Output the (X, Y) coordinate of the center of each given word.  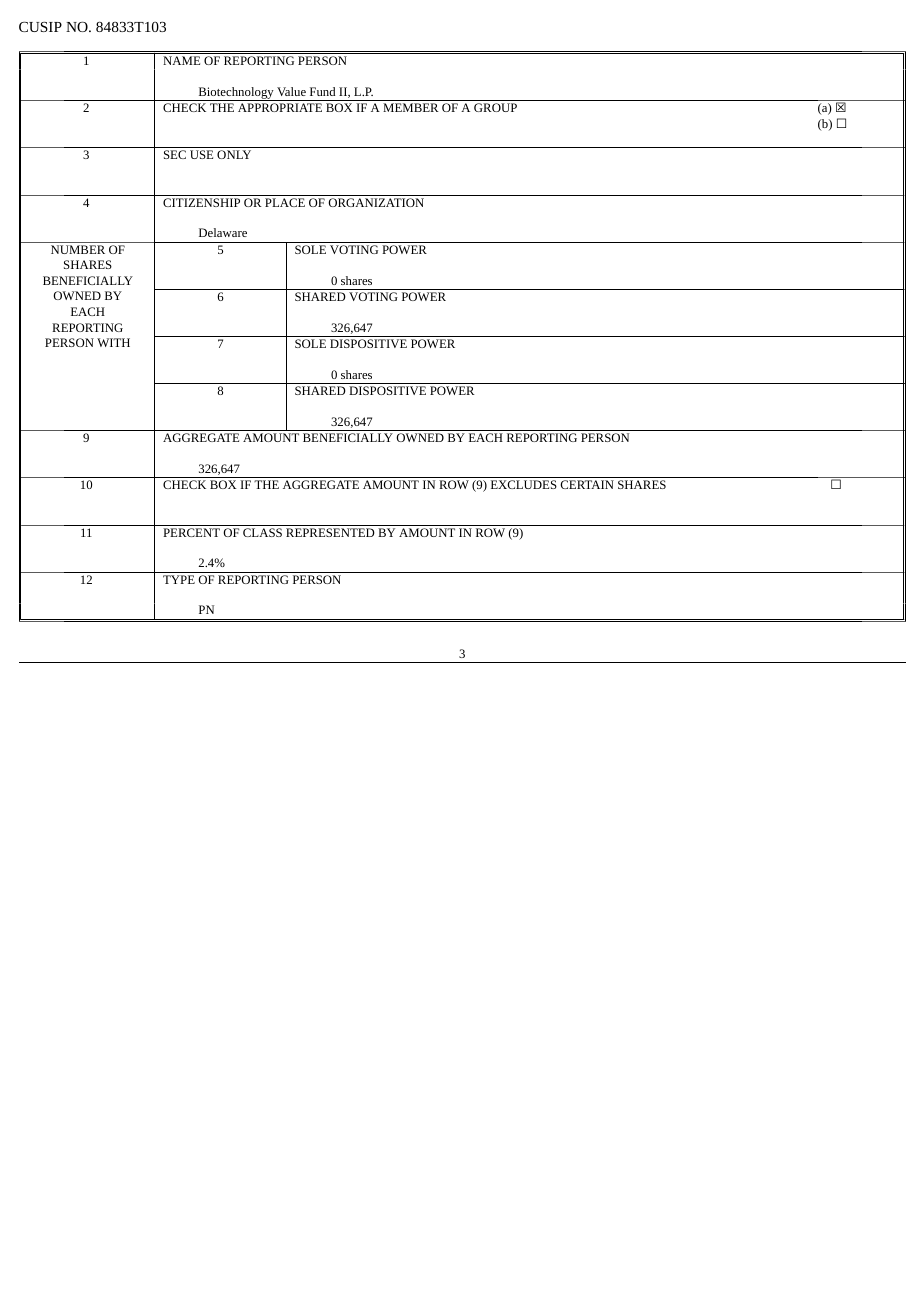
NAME (181, 60)
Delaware (223, 232)
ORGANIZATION (376, 202)
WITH (113, 342)
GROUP (495, 107)
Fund (322, 91)
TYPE (179, 579)
